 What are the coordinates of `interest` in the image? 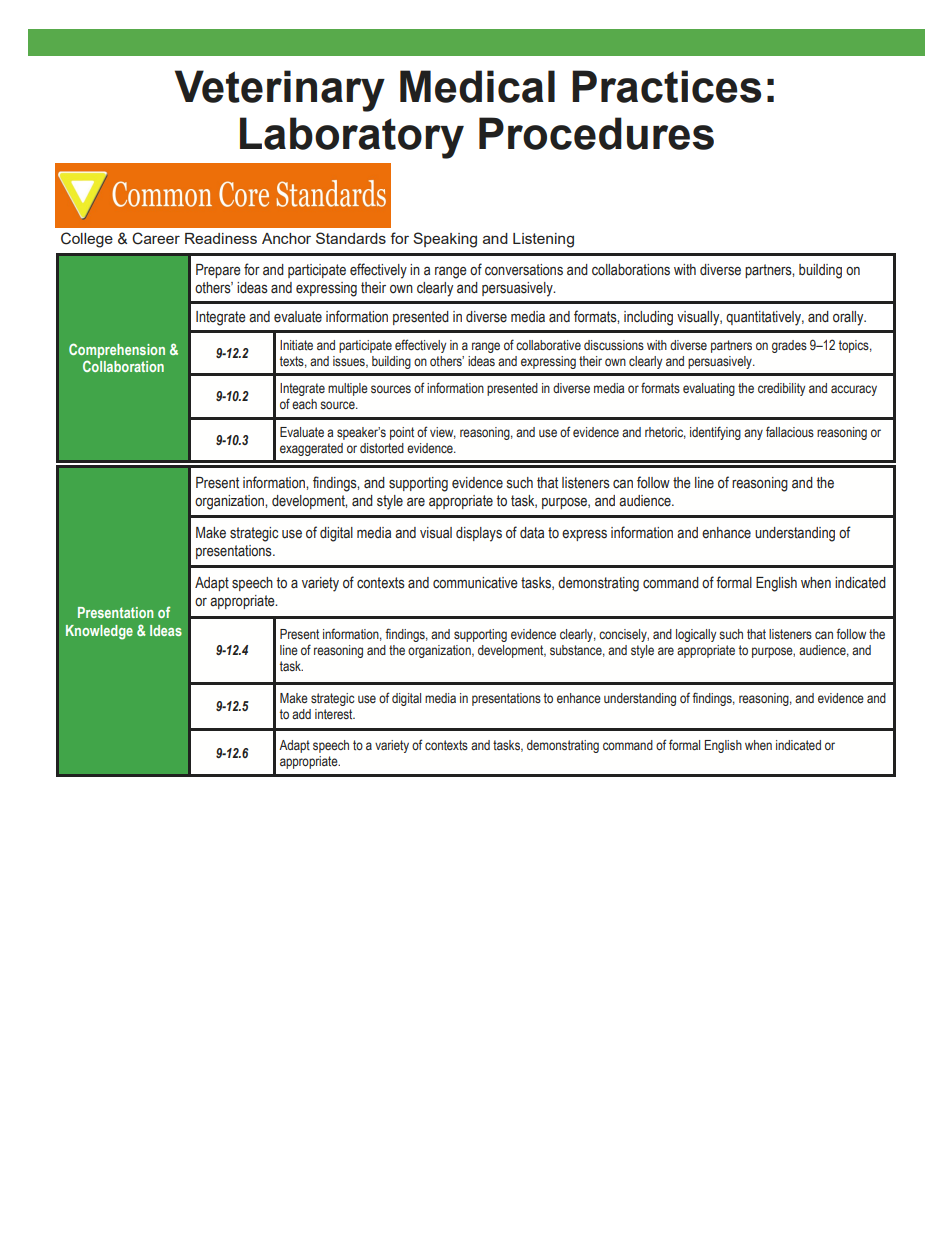 It's located at (335, 714).
